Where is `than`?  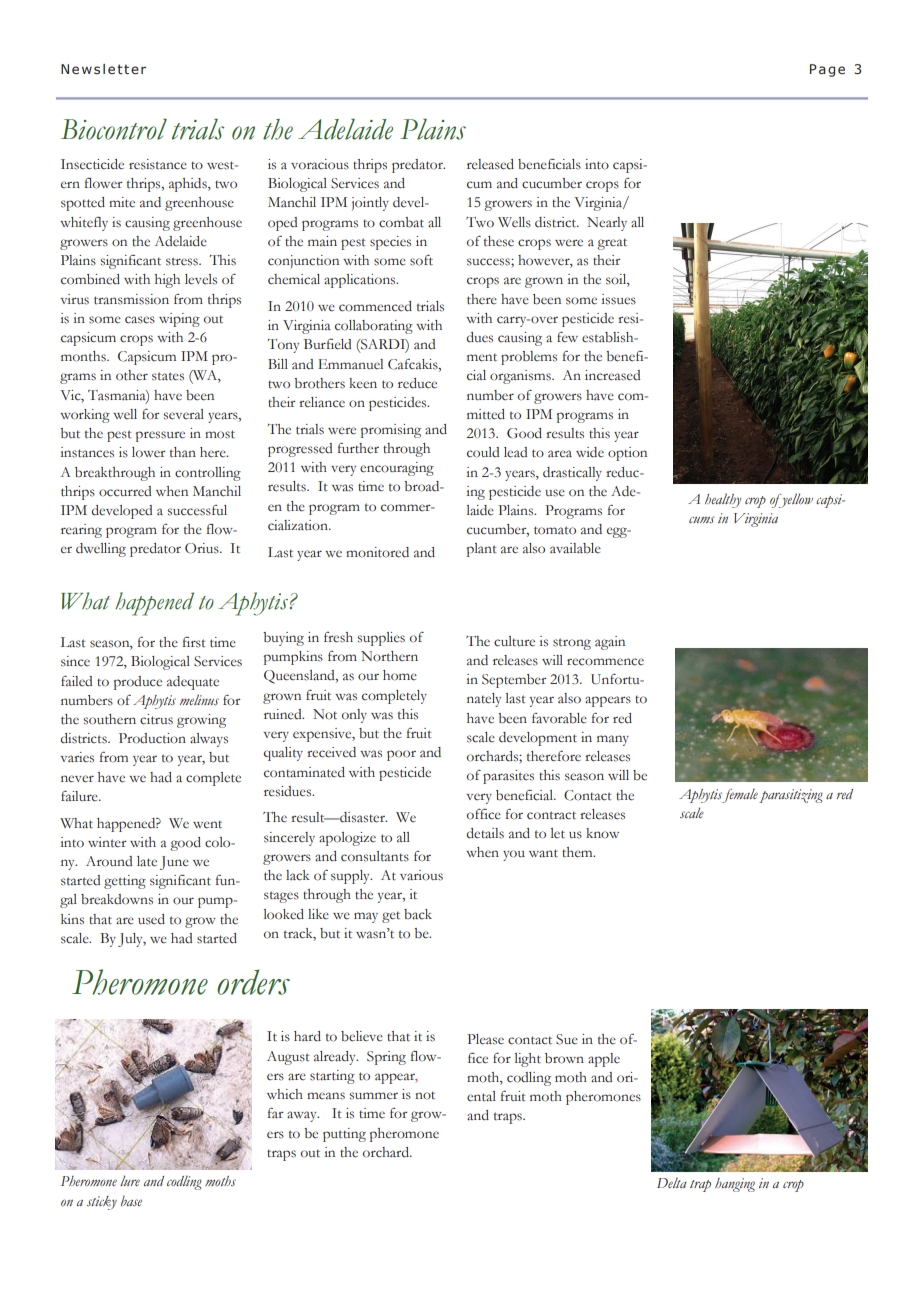
than is located at coordinates (183, 452).
